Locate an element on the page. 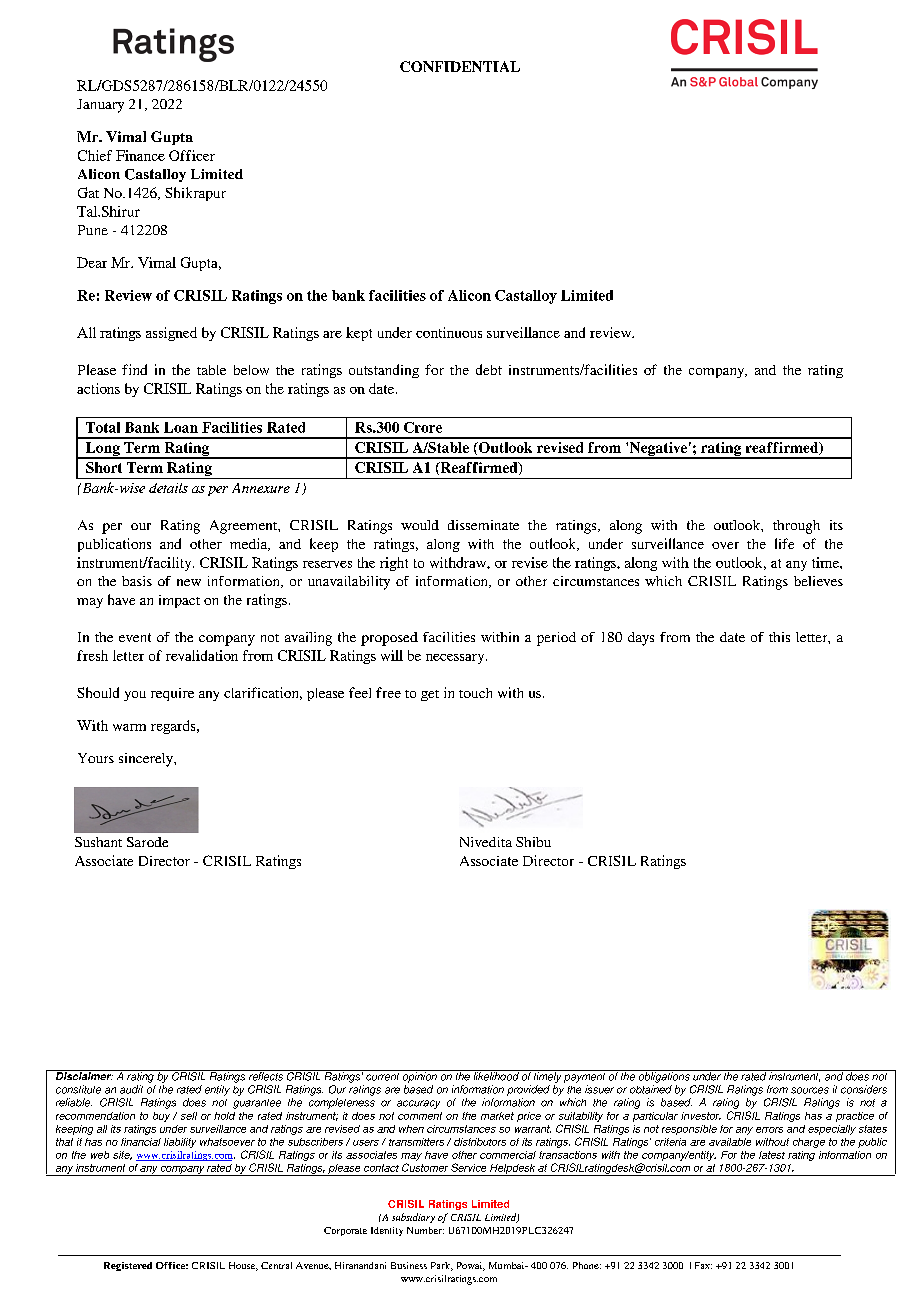  continuous is located at coordinates (449, 332).
